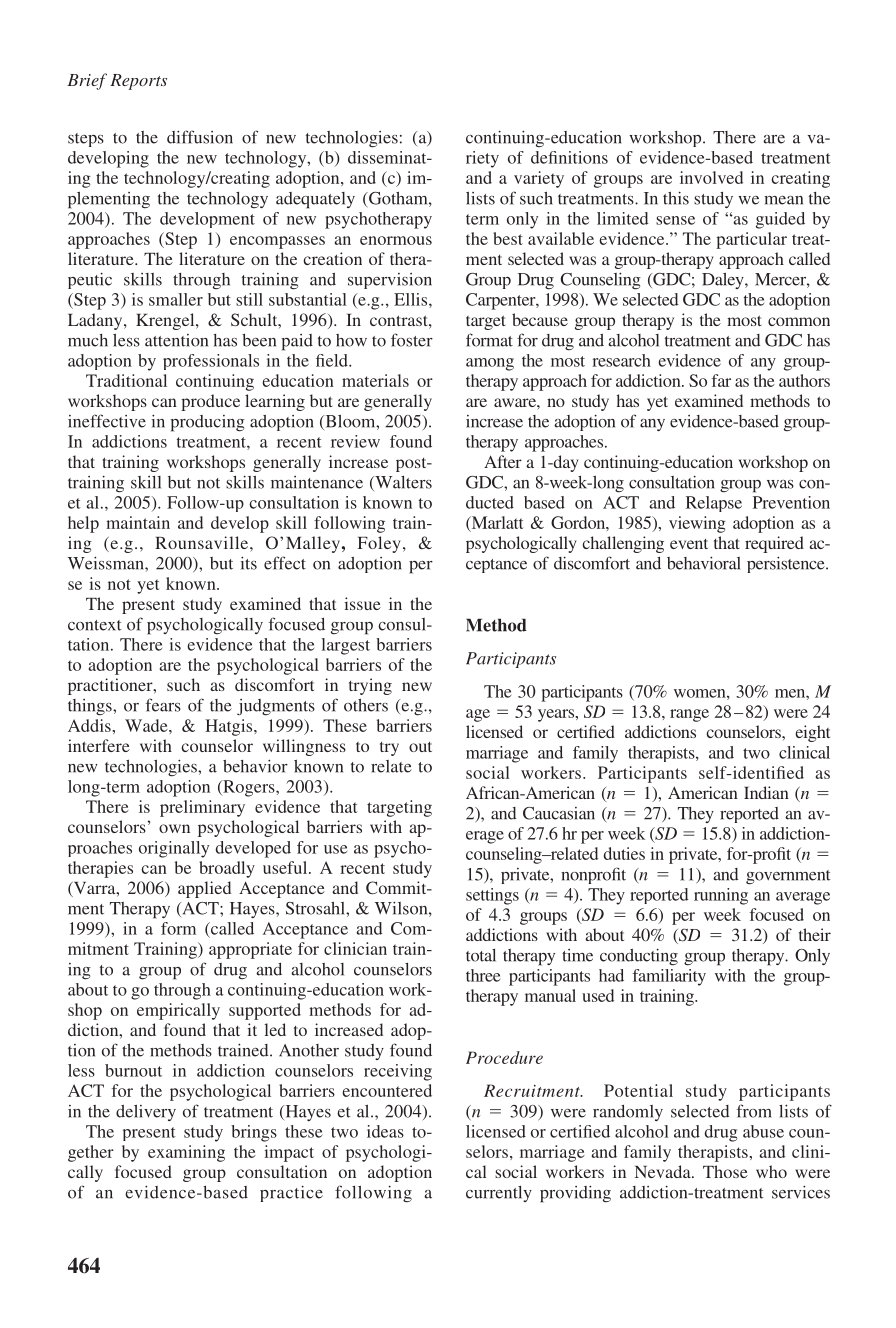  What do you see at coordinates (147, 725) in the page?
I see `Wade` at bounding box center [147, 725].
